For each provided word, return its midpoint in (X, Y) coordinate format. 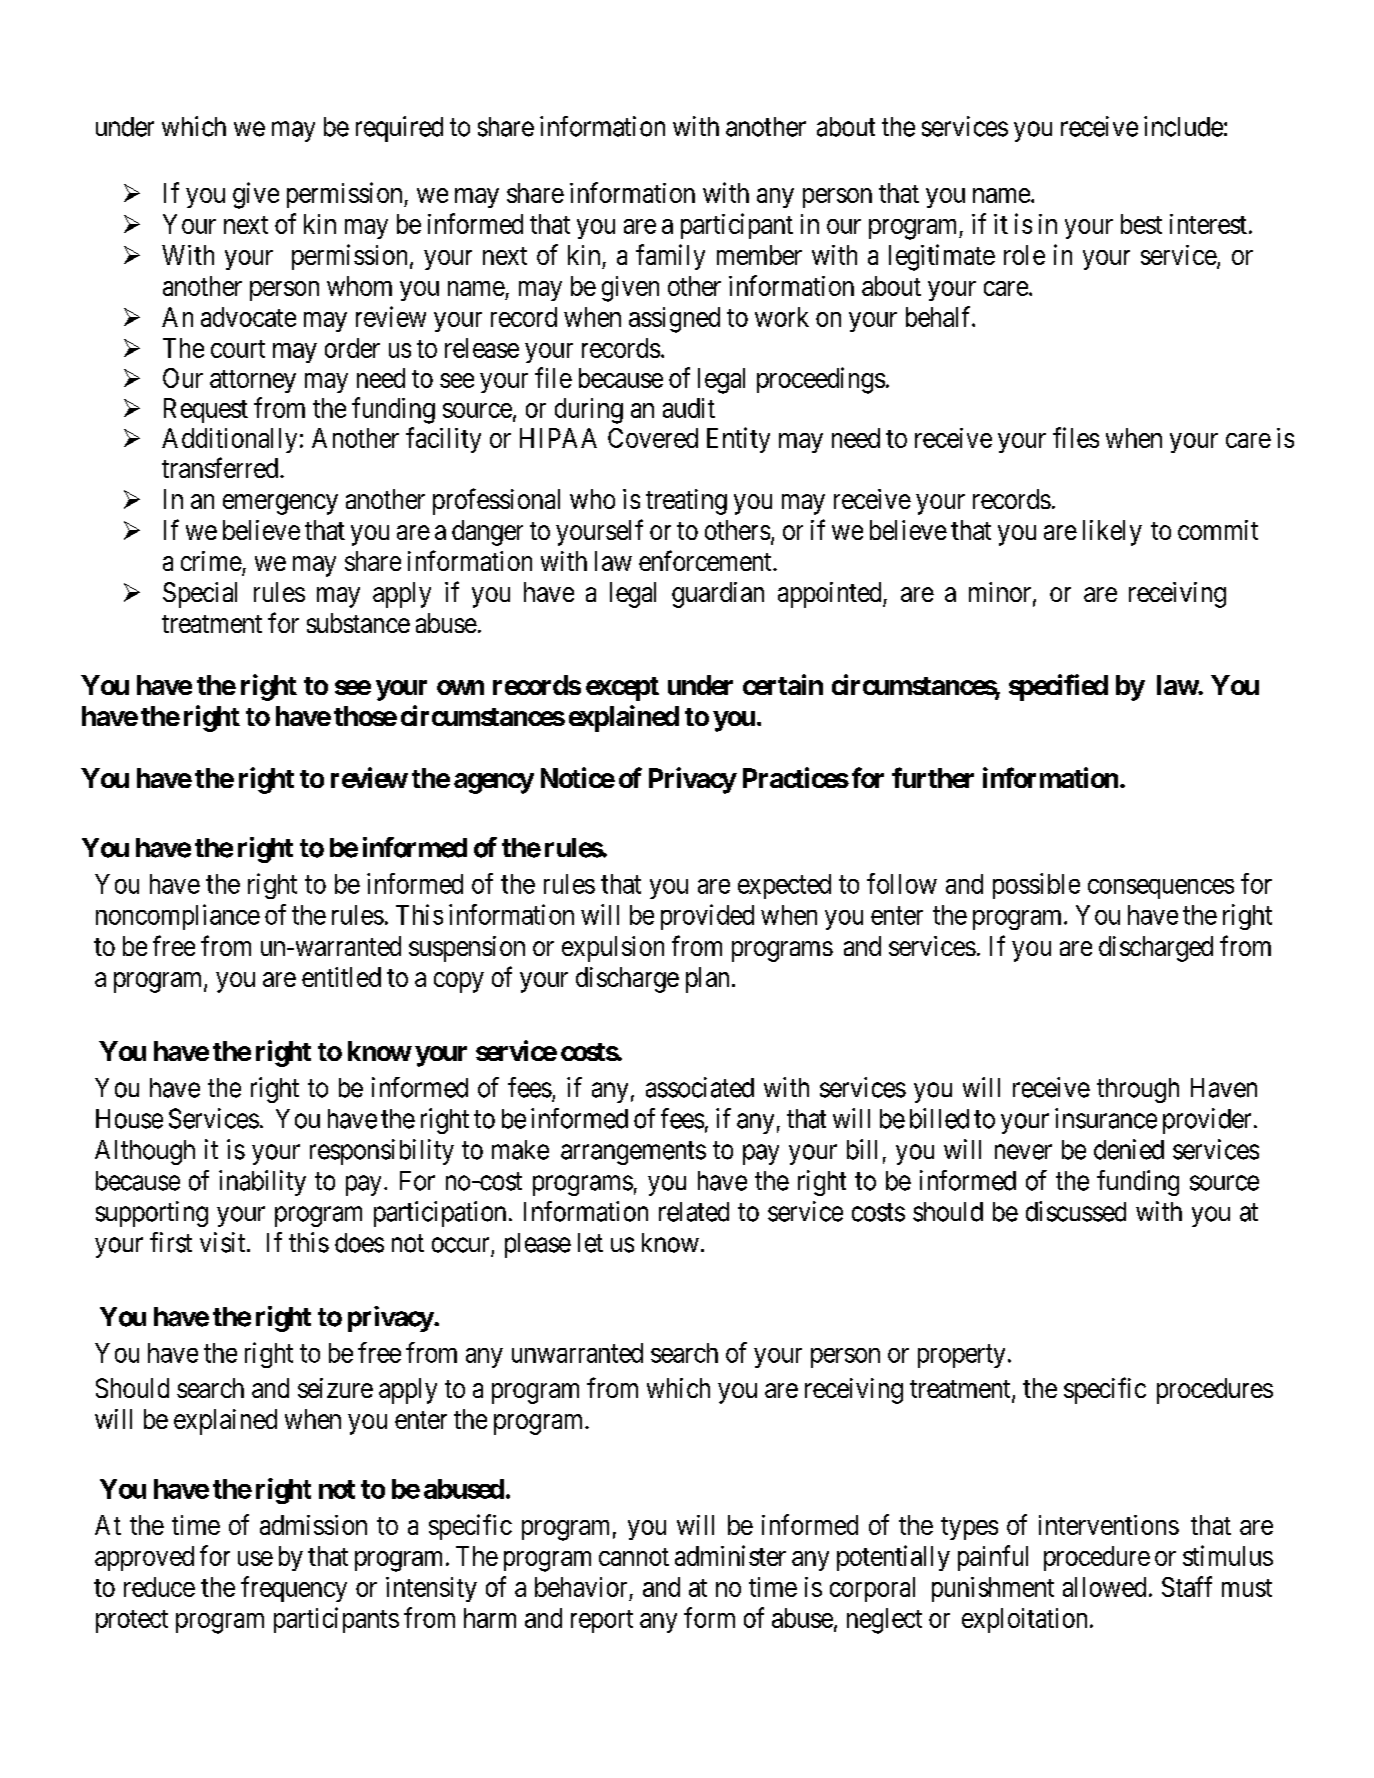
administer (730, 1555)
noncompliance (178, 917)
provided (707, 917)
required (399, 129)
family (670, 257)
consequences (1161, 889)
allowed (1104, 1587)
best (1141, 224)
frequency (294, 1589)
